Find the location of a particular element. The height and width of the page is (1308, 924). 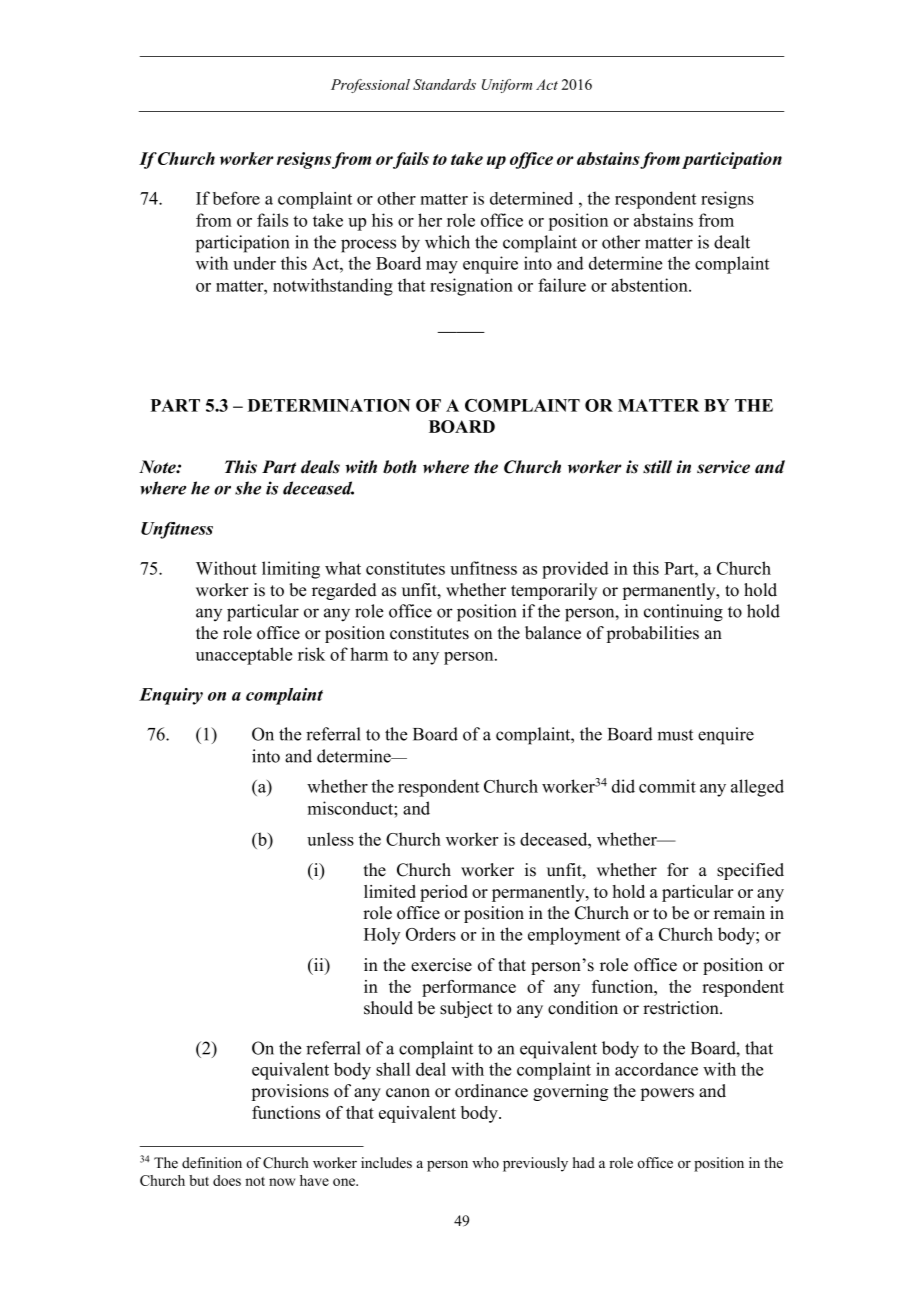

powers is located at coordinates (667, 1094).
